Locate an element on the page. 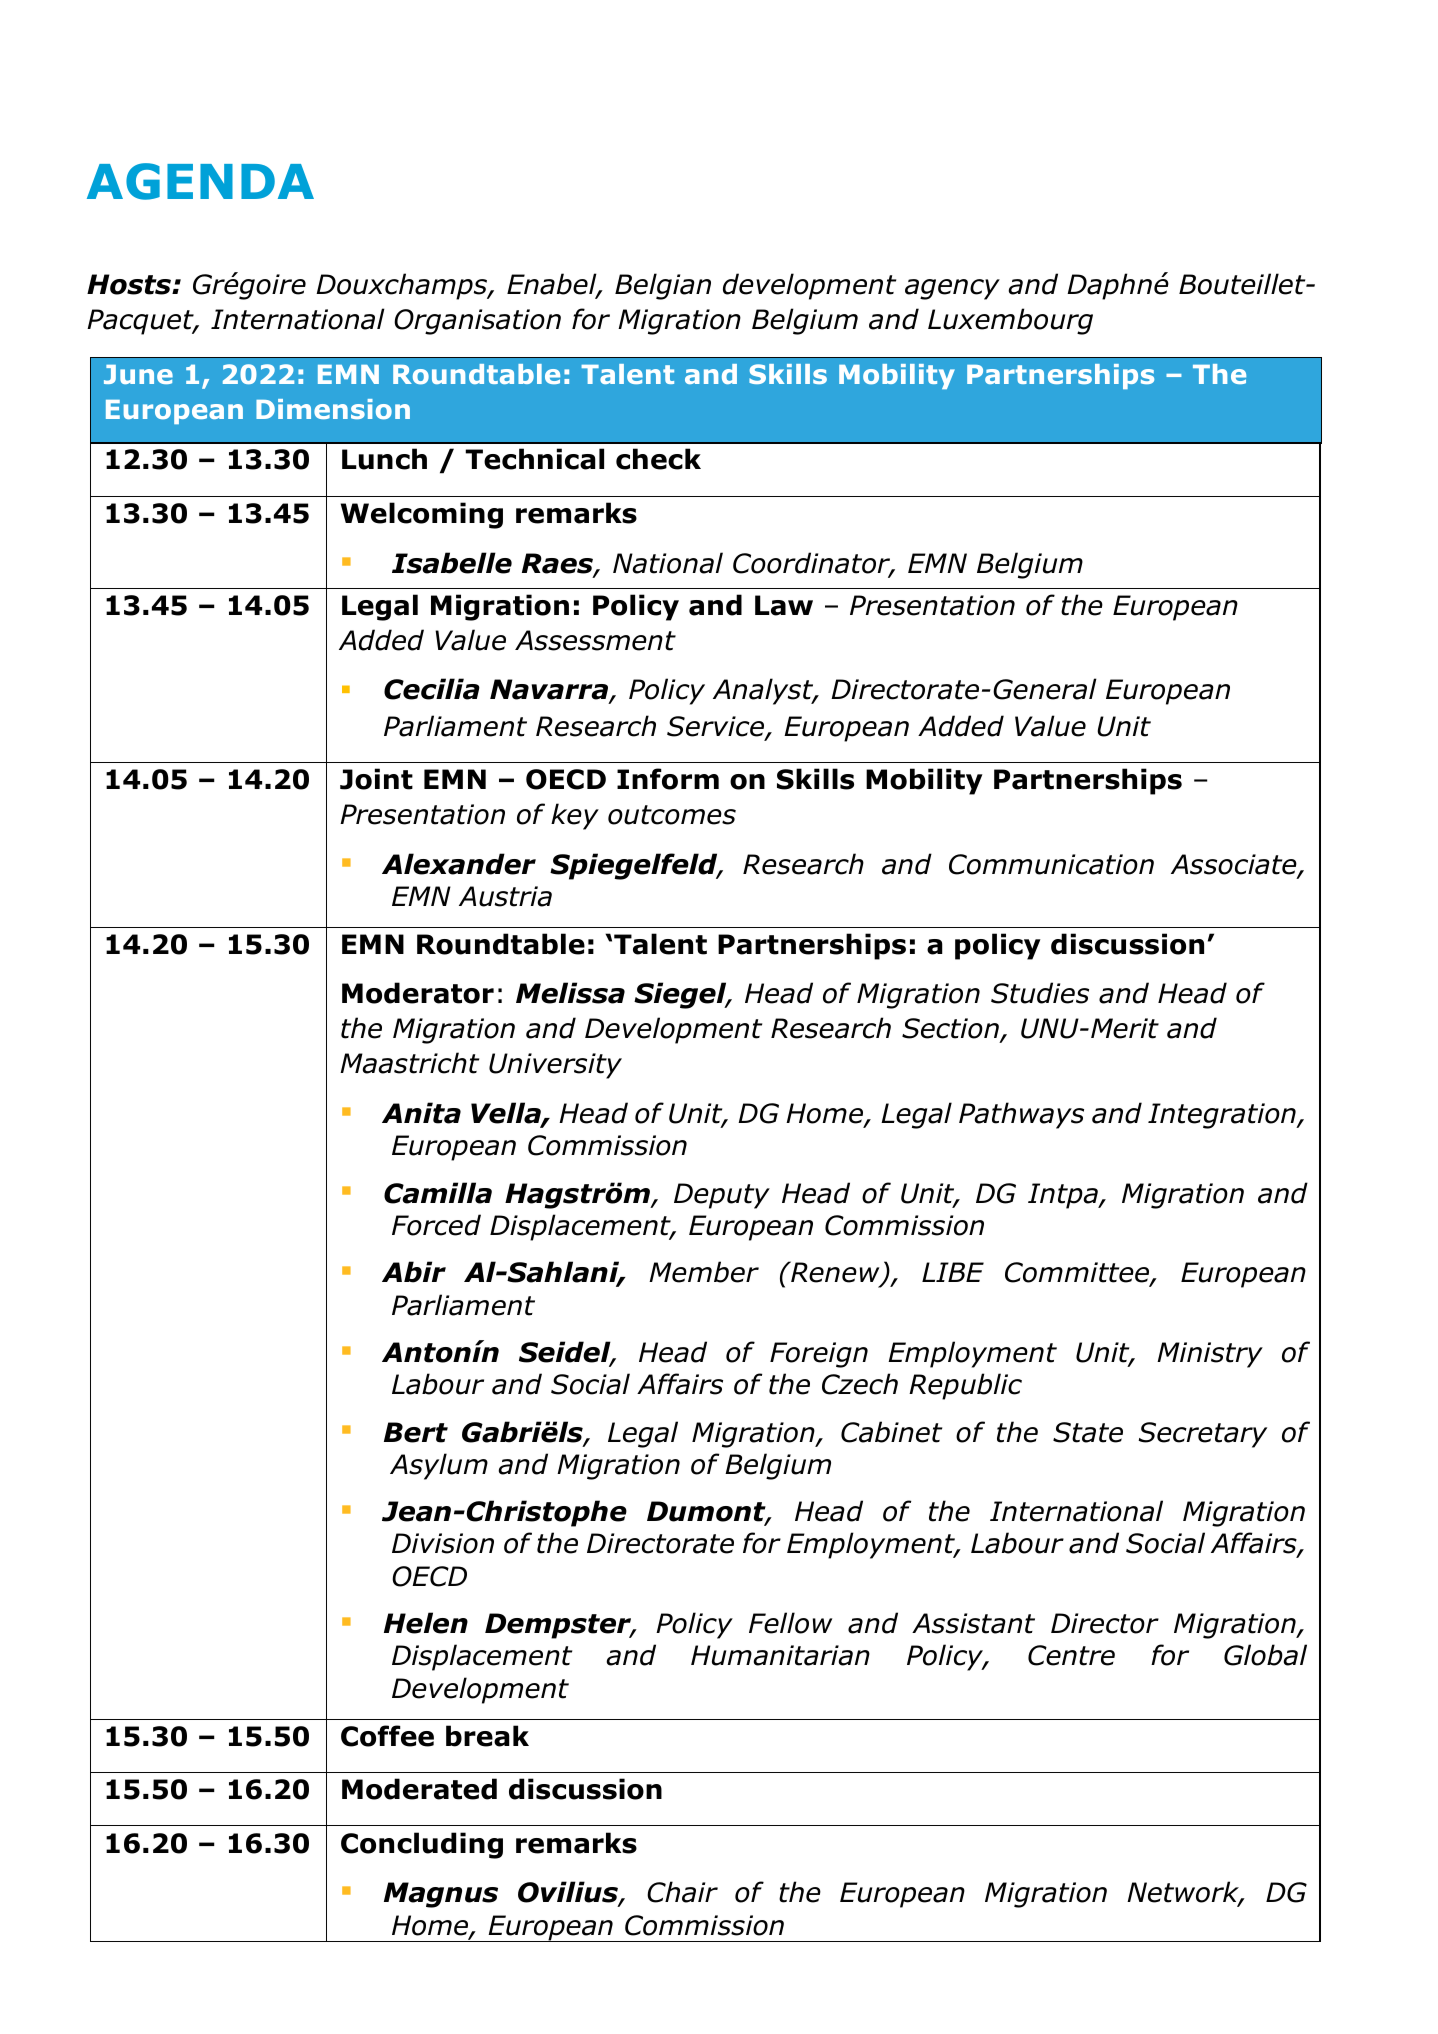 The image size is (1438, 2034). Concluding is located at coordinates (422, 1845).
